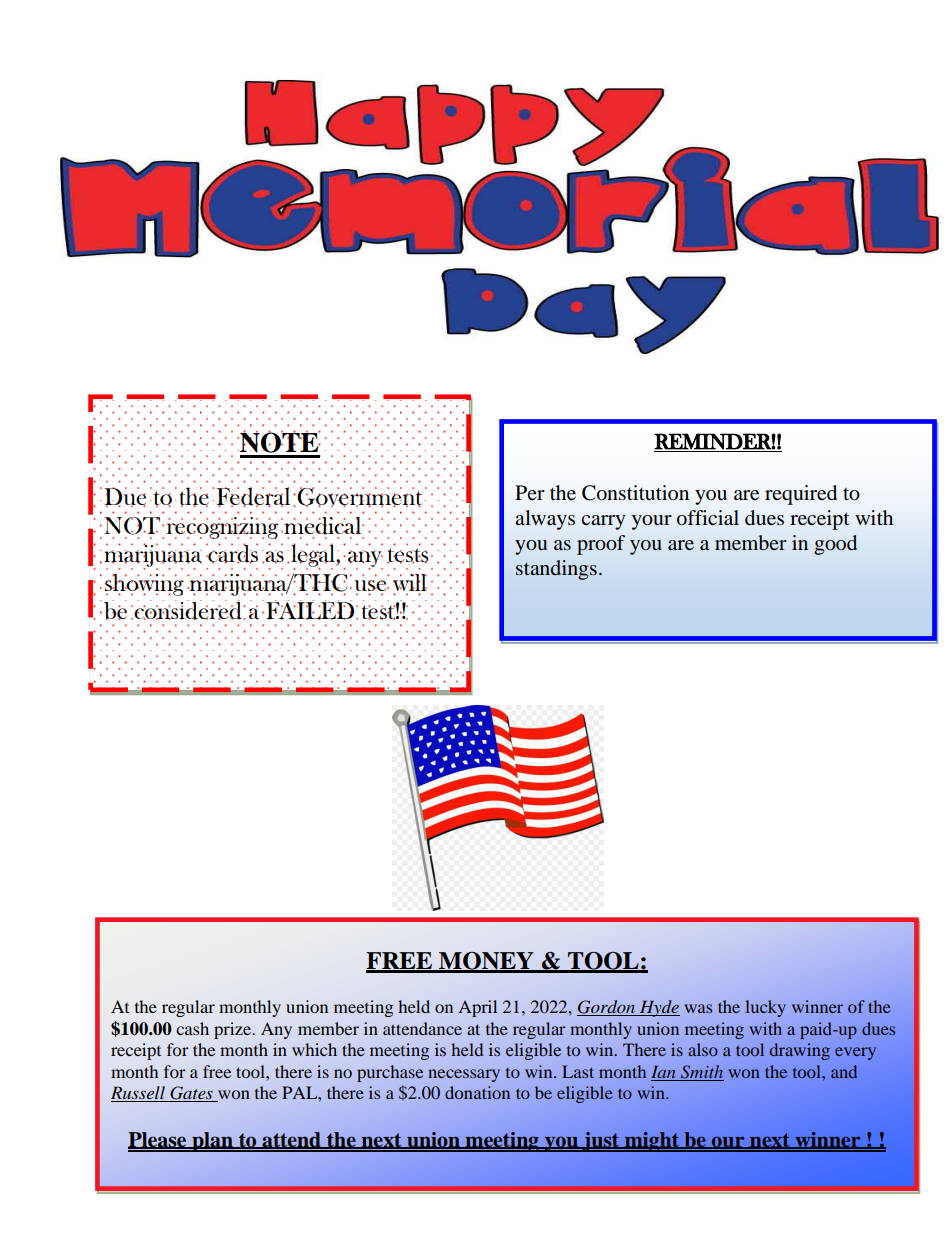  Describe the element at coordinates (477, 1008) in the screenshot. I see `April` at that location.
